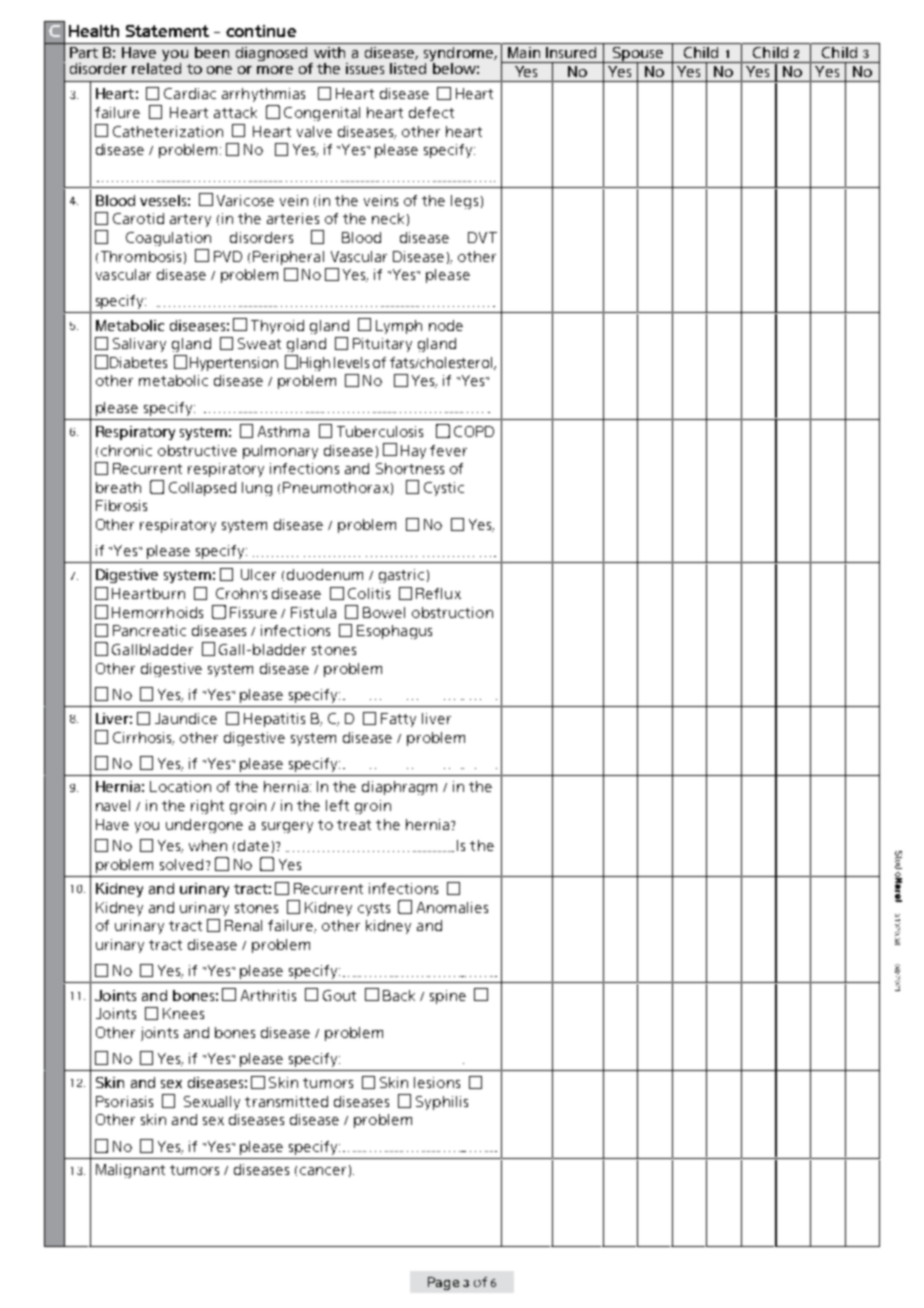 The image size is (924, 1308). What do you see at coordinates (408, 68) in the screenshot?
I see `listed` at bounding box center [408, 68].
